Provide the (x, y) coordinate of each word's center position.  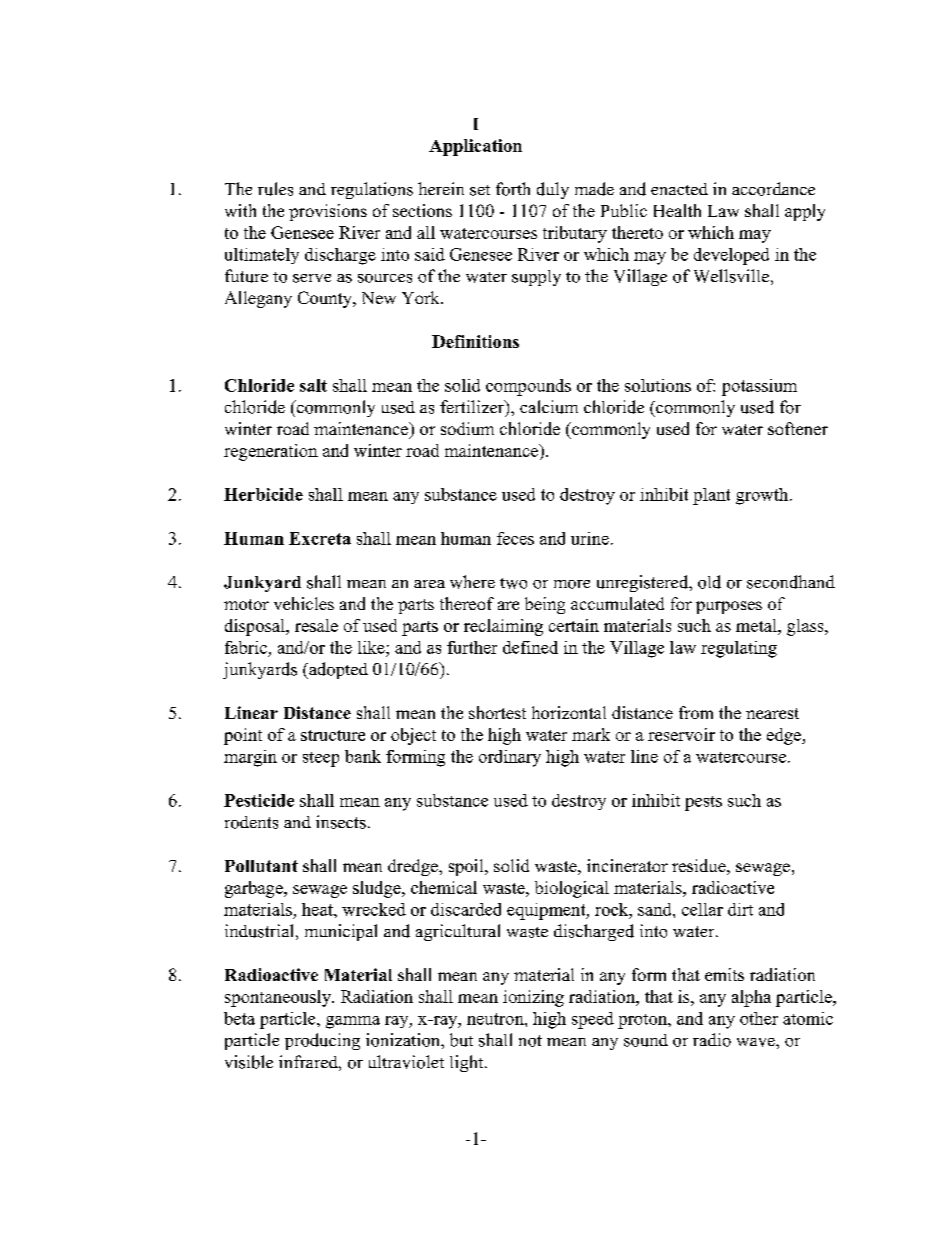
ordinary (510, 758)
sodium (467, 428)
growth (763, 496)
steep (321, 759)
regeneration (271, 452)
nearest (772, 713)
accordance (773, 189)
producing (322, 1041)
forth (513, 189)
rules (275, 189)
